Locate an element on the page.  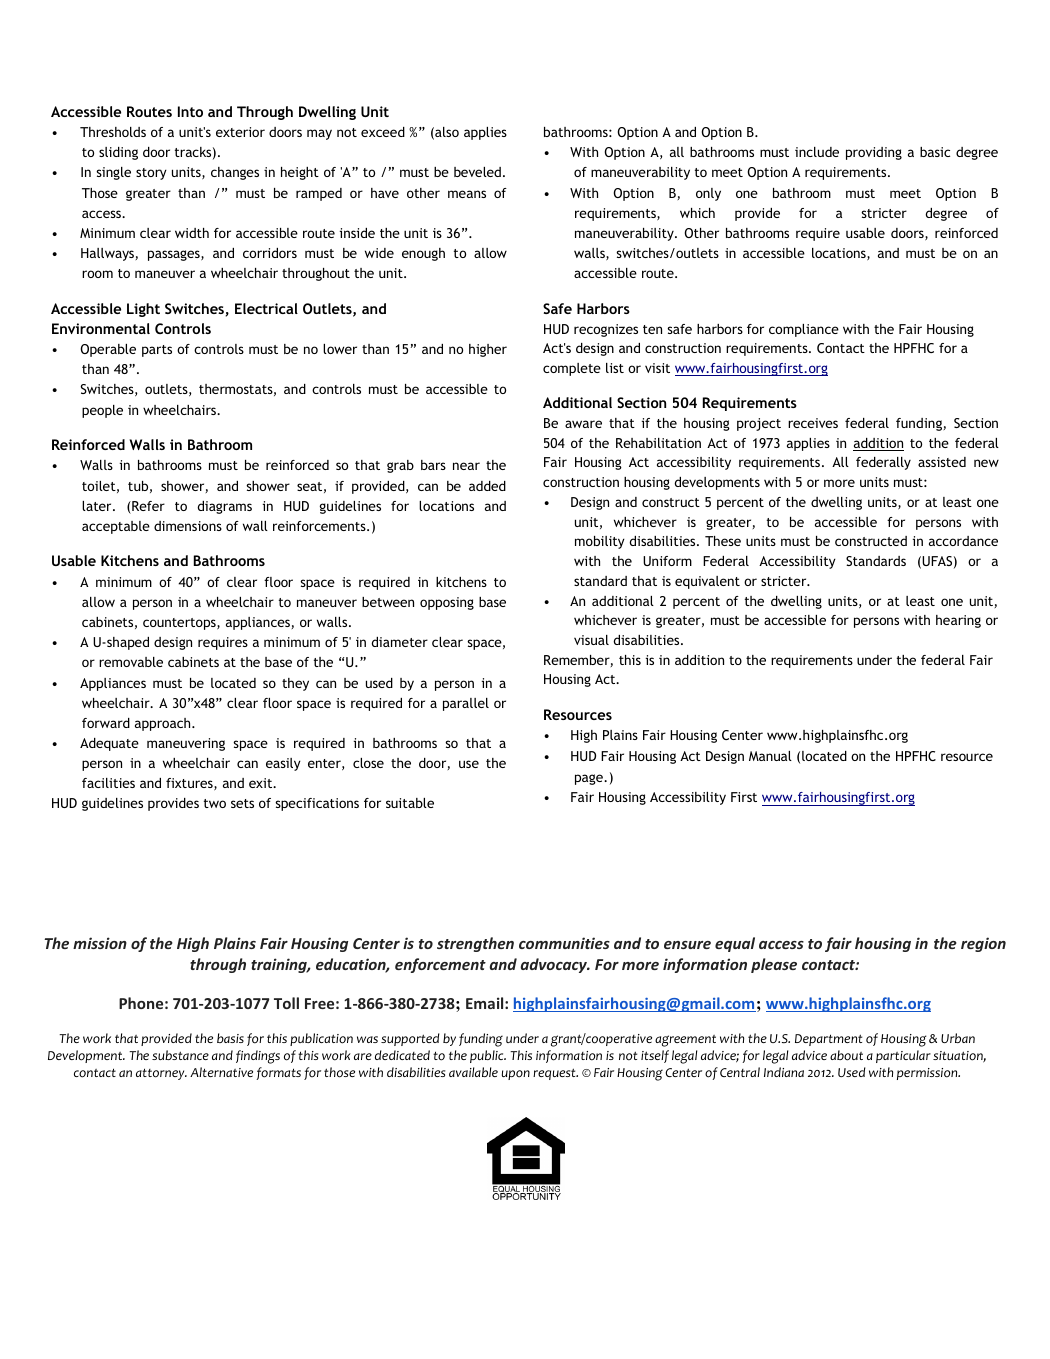
parallel is located at coordinates (466, 704).
